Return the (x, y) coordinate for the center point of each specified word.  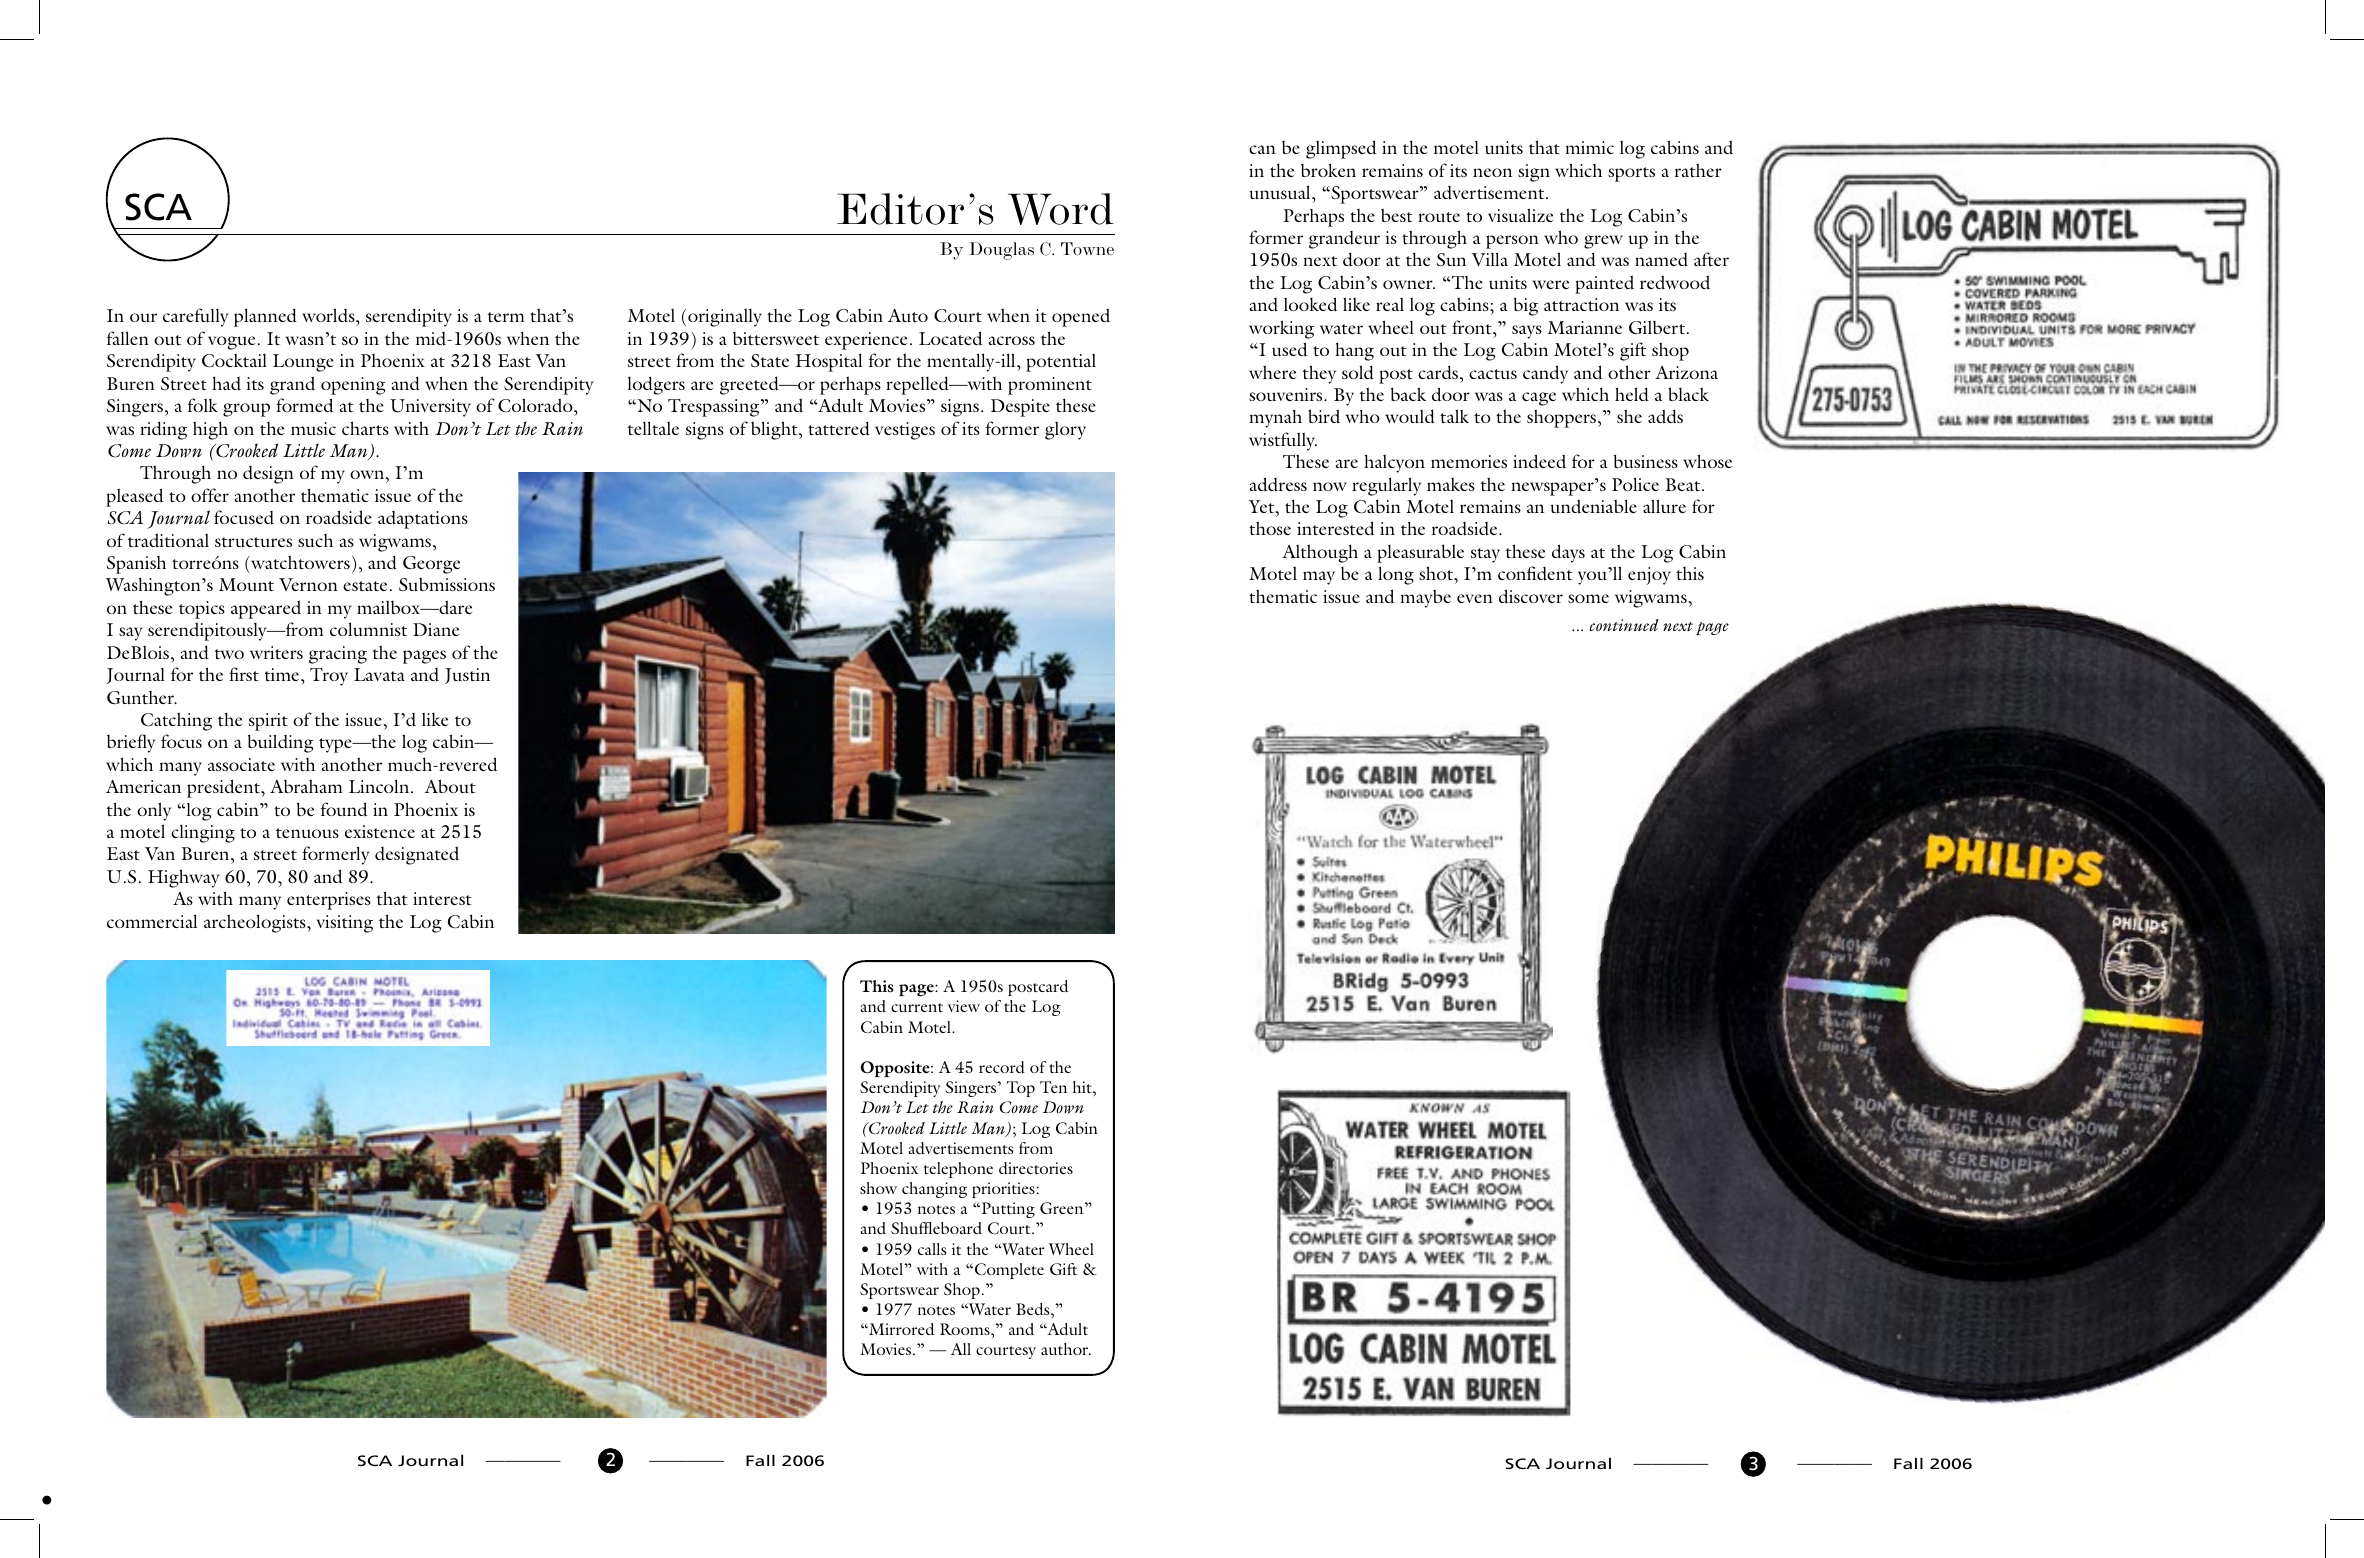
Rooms (966, 1329)
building (281, 743)
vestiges (905, 431)
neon (1492, 172)
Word (1061, 209)
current (917, 1007)
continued (1624, 625)
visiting (345, 924)
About (450, 786)
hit (1083, 1087)
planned (265, 317)
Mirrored (900, 1329)
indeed (1539, 461)
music (313, 428)
